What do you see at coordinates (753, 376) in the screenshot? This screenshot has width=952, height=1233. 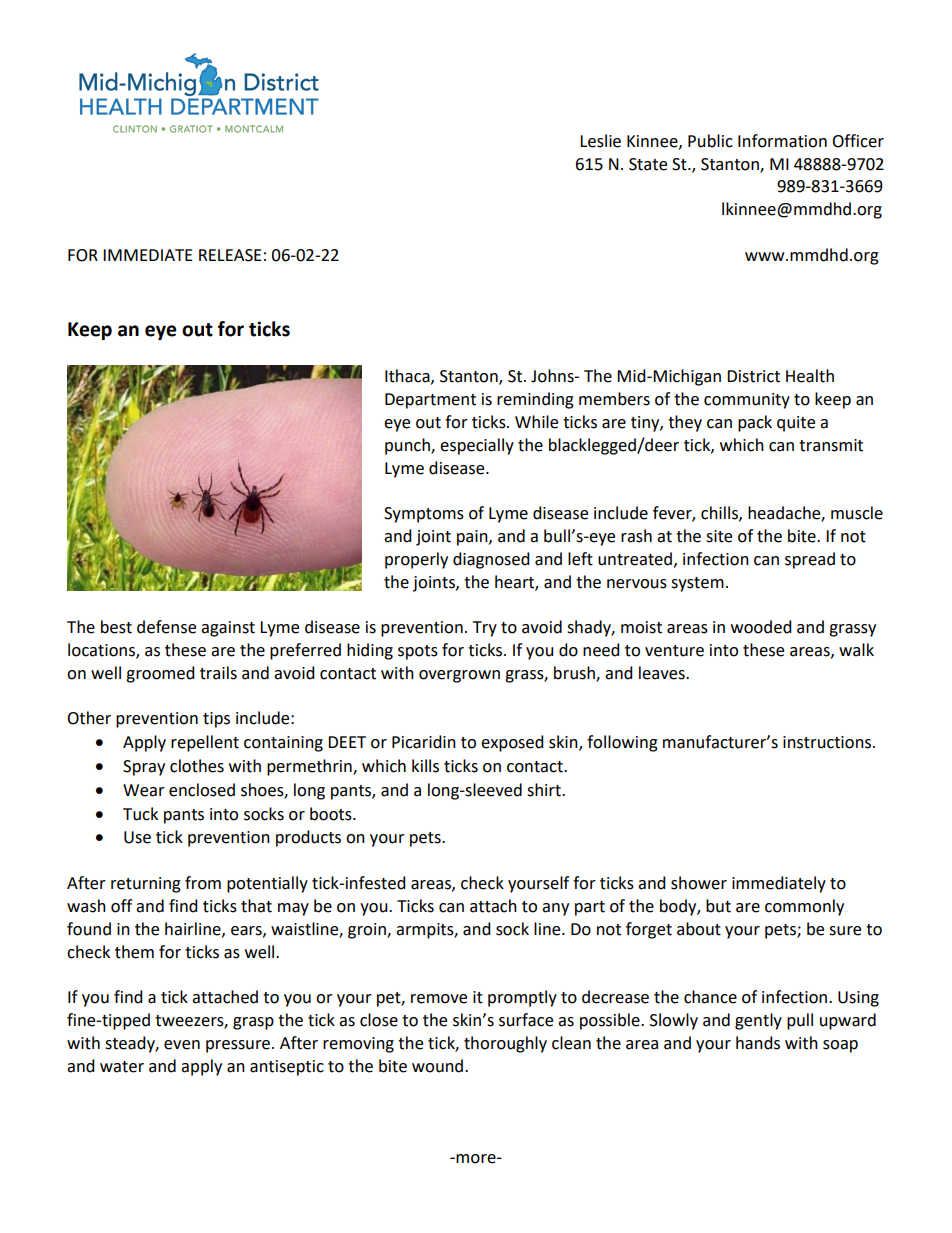 I see `District` at bounding box center [753, 376].
